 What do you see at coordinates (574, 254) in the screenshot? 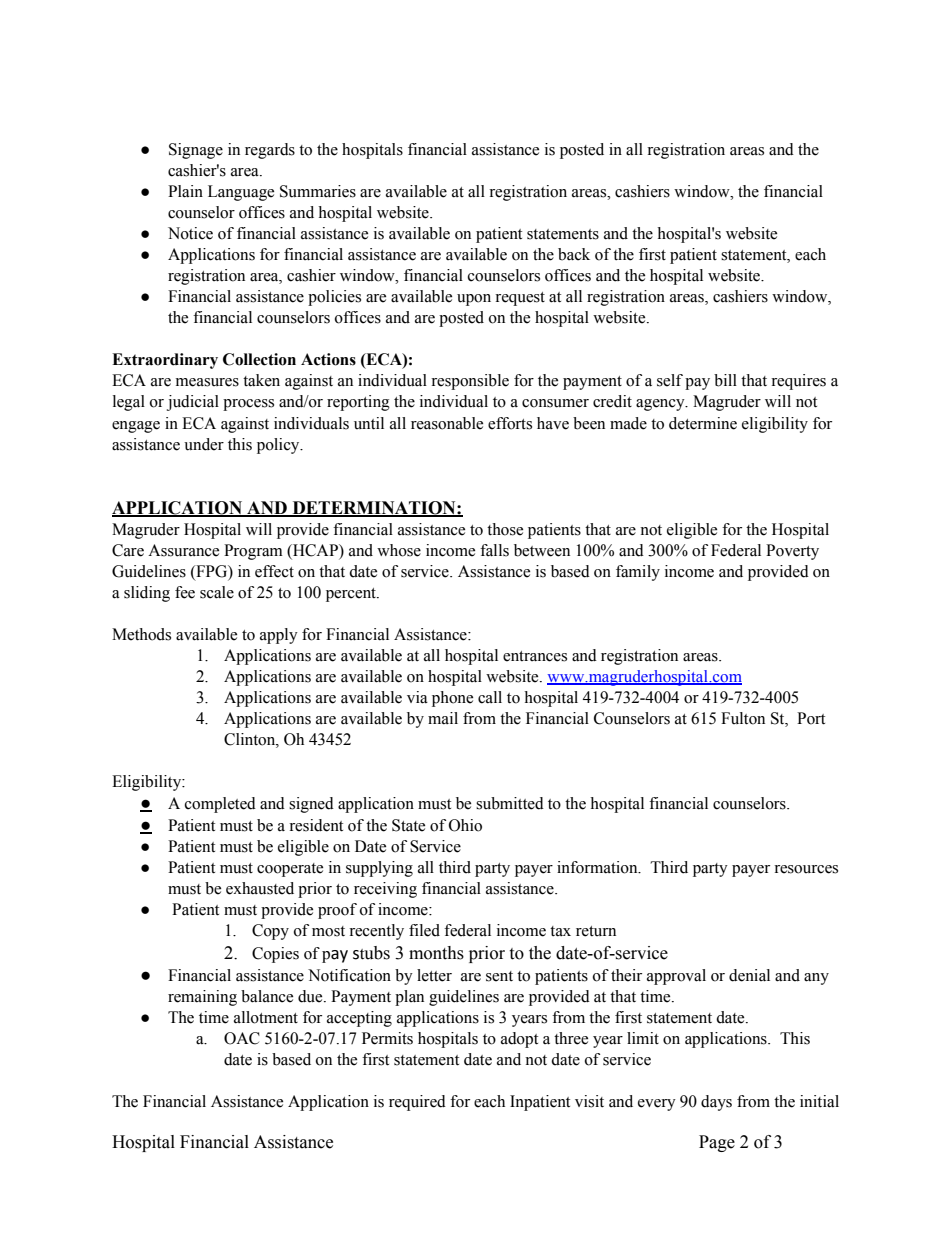
I see `back` at bounding box center [574, 254].
